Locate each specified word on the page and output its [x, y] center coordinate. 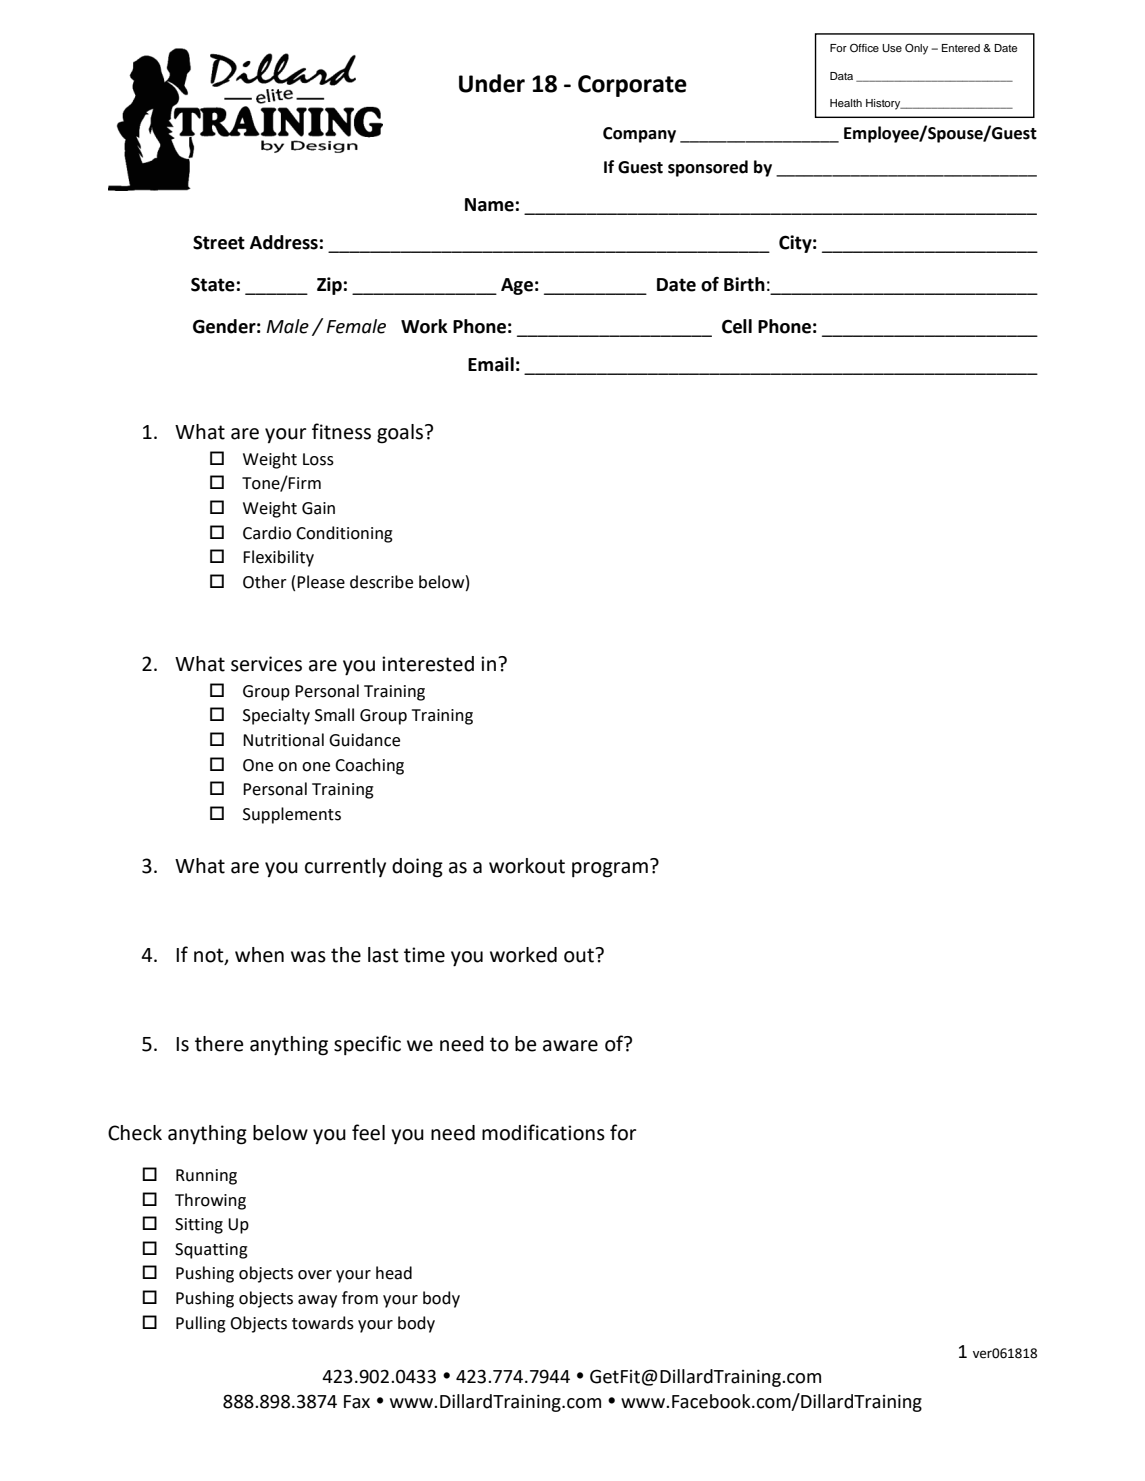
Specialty [276, 716]
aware [570, 1046]
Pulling [201, 1324]
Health [846, 103]
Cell [737, 326]
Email [491, 364]
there [219, 1044]
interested [428, 664]
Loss [318, 459]
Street [219, 242]
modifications [543, 1132]
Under [492, 83]
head [394, 1273]
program [610, 870]
